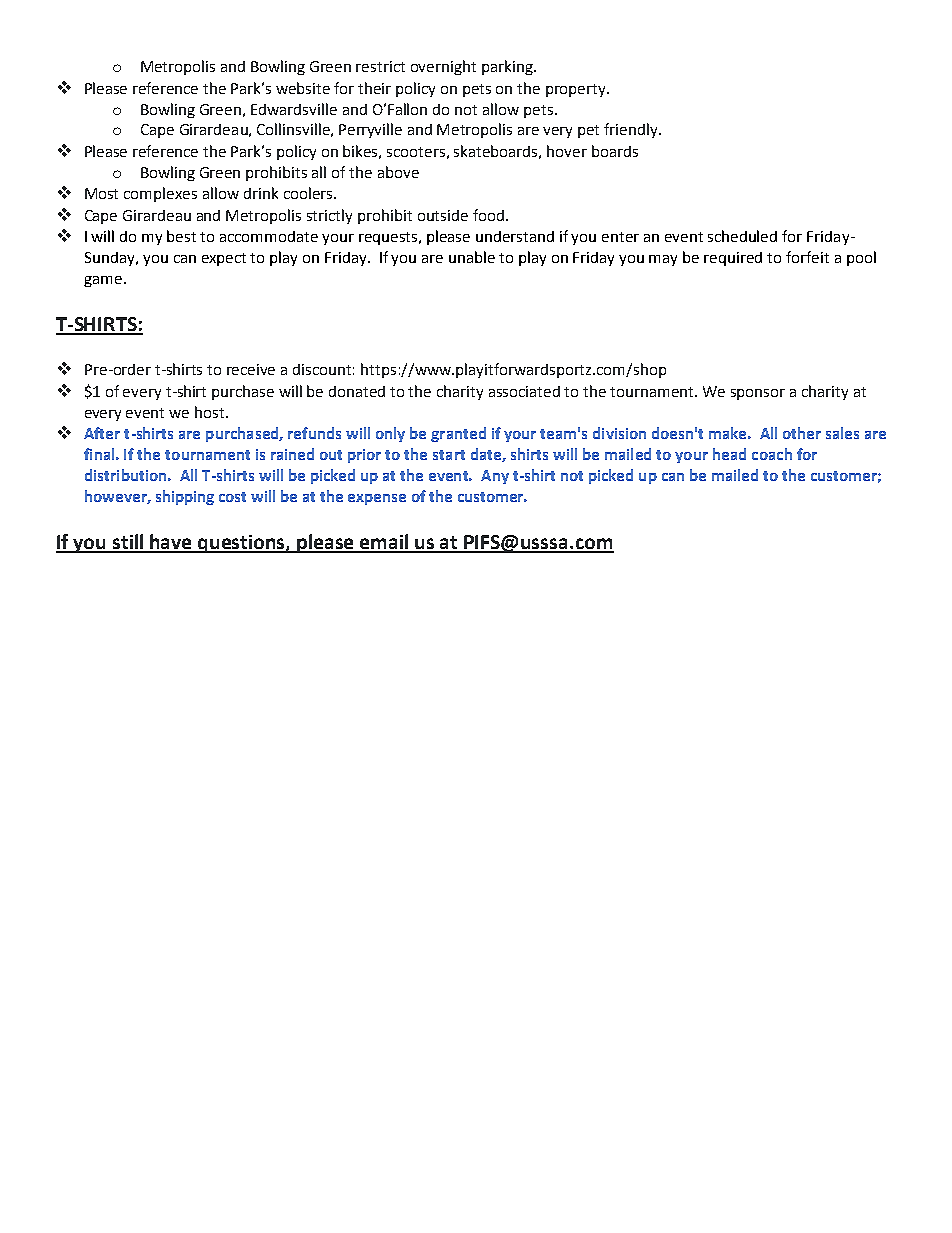 The width and height of the screenshot is (952, 1233). Describe the element at coordinates (577, 90) in the screenshot. I see `property` at that location.
